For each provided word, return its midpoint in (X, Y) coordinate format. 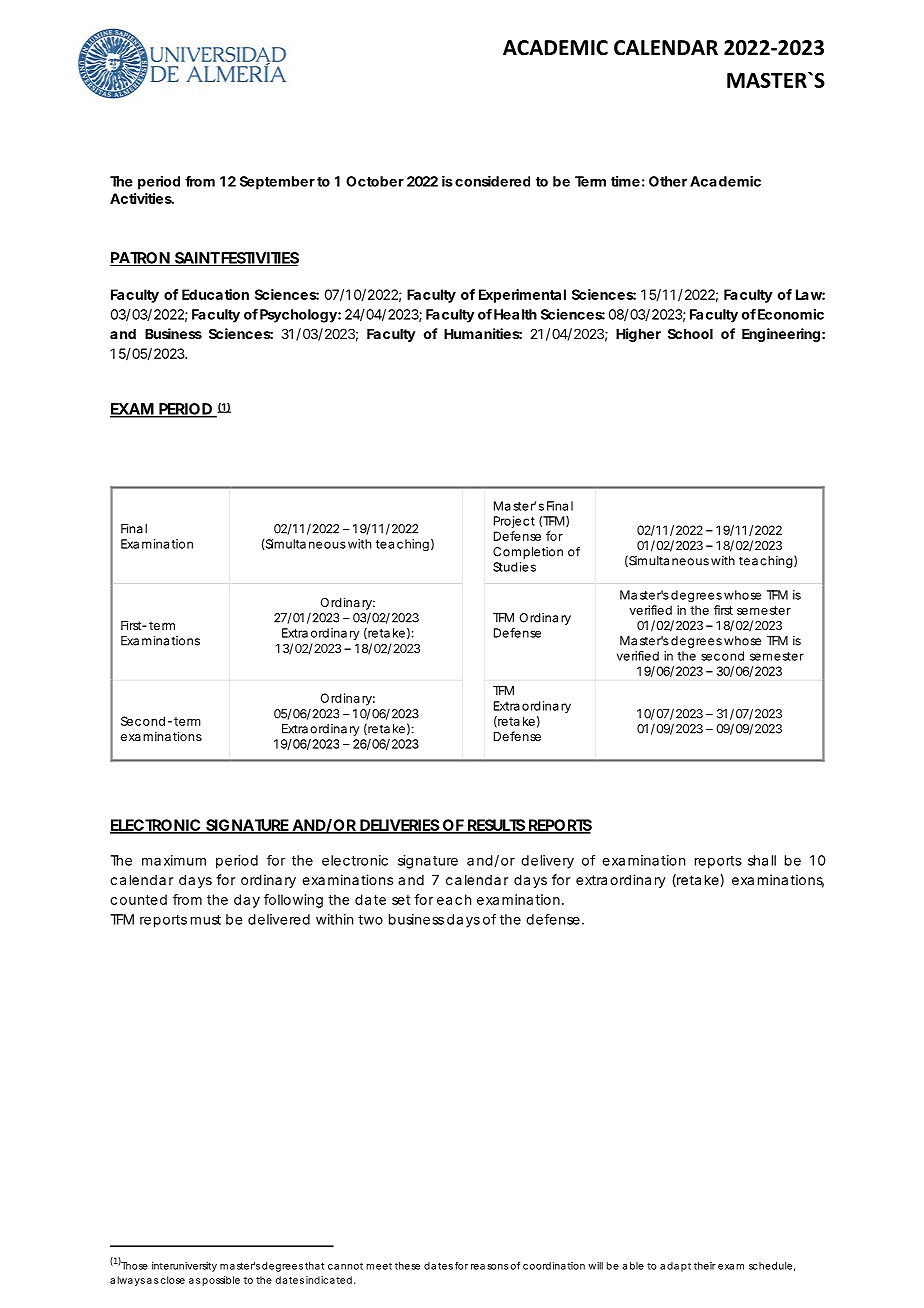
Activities (142, 198)
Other (668, 181)
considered (492, 181)
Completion (528, 553)
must (206, 920)
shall (762, 860)
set (401, 900)
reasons (489, 1267)
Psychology (299, 316)
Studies (514, 567)
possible (221, 1281)
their (705, 1266)
